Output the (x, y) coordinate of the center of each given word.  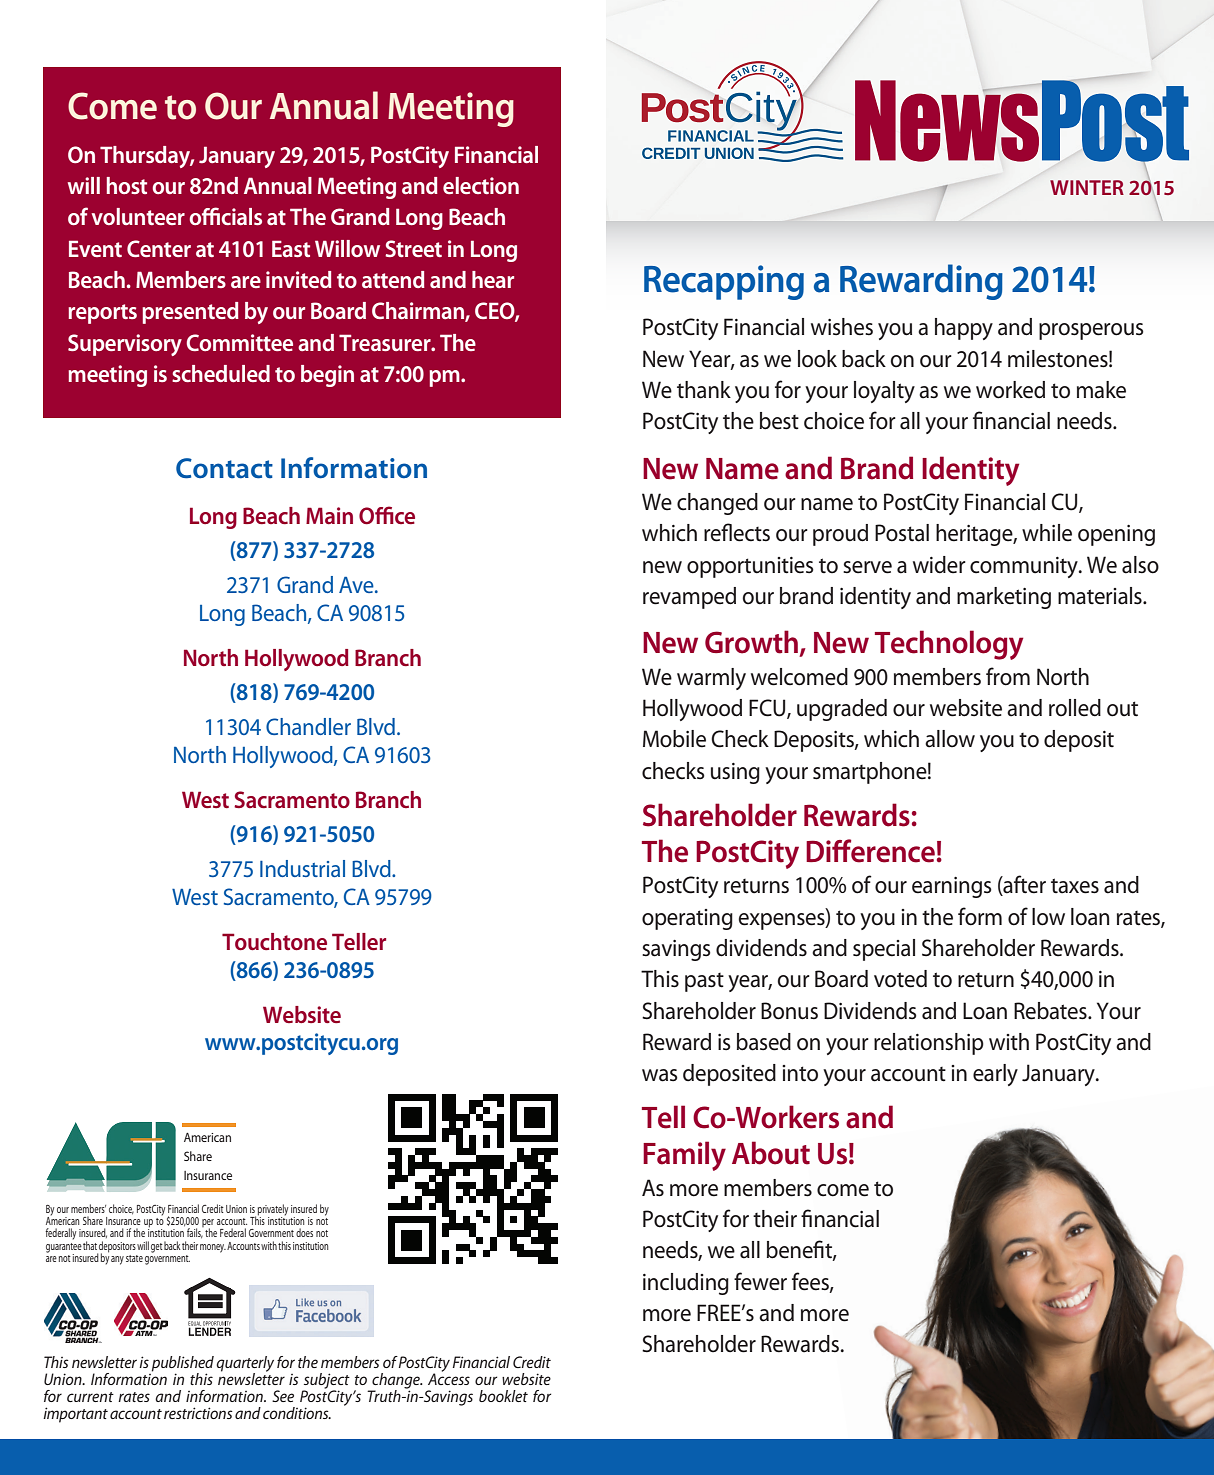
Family (684, 1156)
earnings (952, 887)
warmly (711, 679)
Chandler (308, 726)
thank (704, 390)
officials (225, 216)
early (995, 1075)
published (183, 1365)
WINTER (1087, 187)
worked (1010, 390)
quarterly (245, 1365)
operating (687, 919)
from (1008, 676)
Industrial (302, 868)
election (481, 185)
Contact (224, 468)
